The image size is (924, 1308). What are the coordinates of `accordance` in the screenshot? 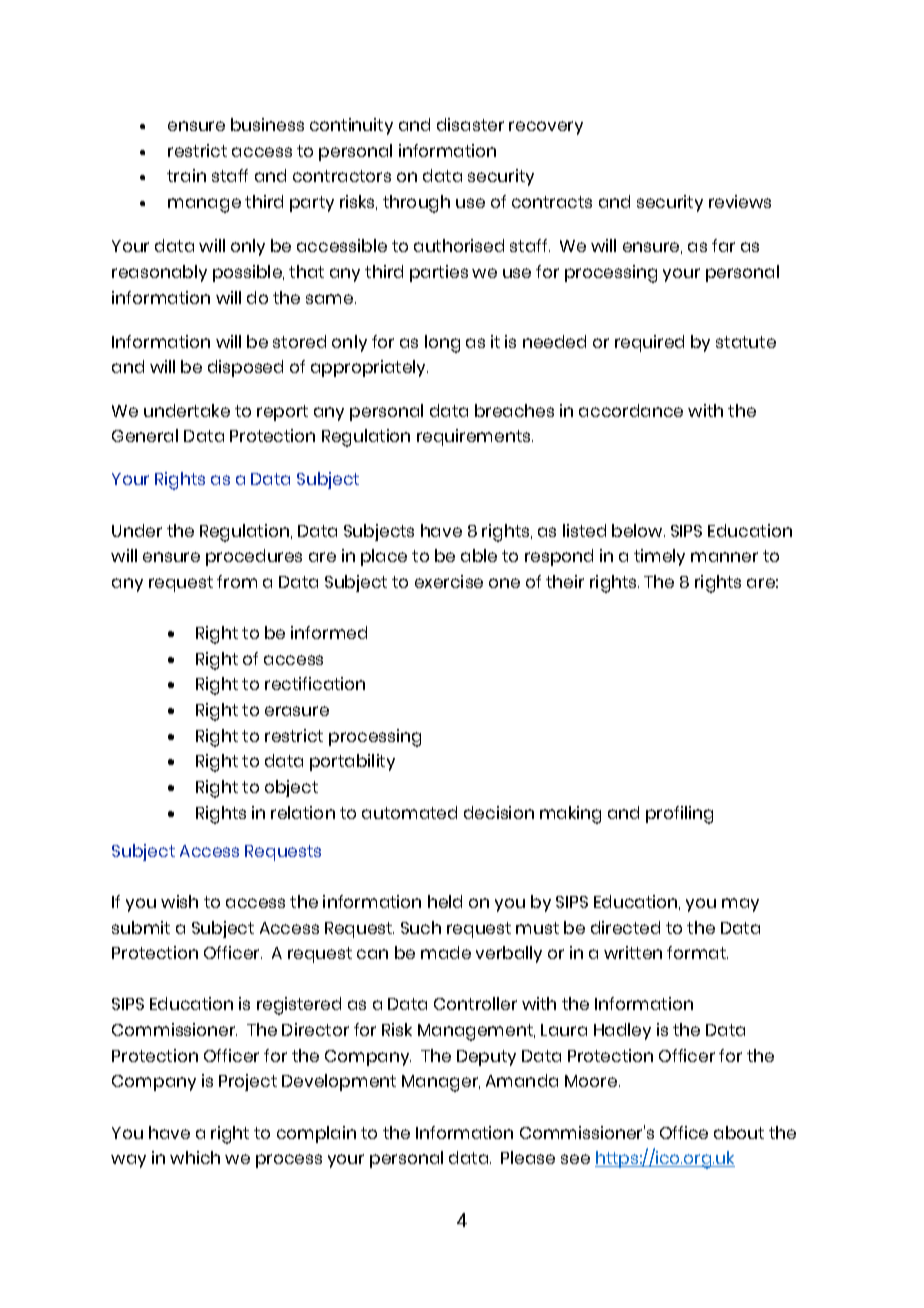 It's located at (631, 410).
